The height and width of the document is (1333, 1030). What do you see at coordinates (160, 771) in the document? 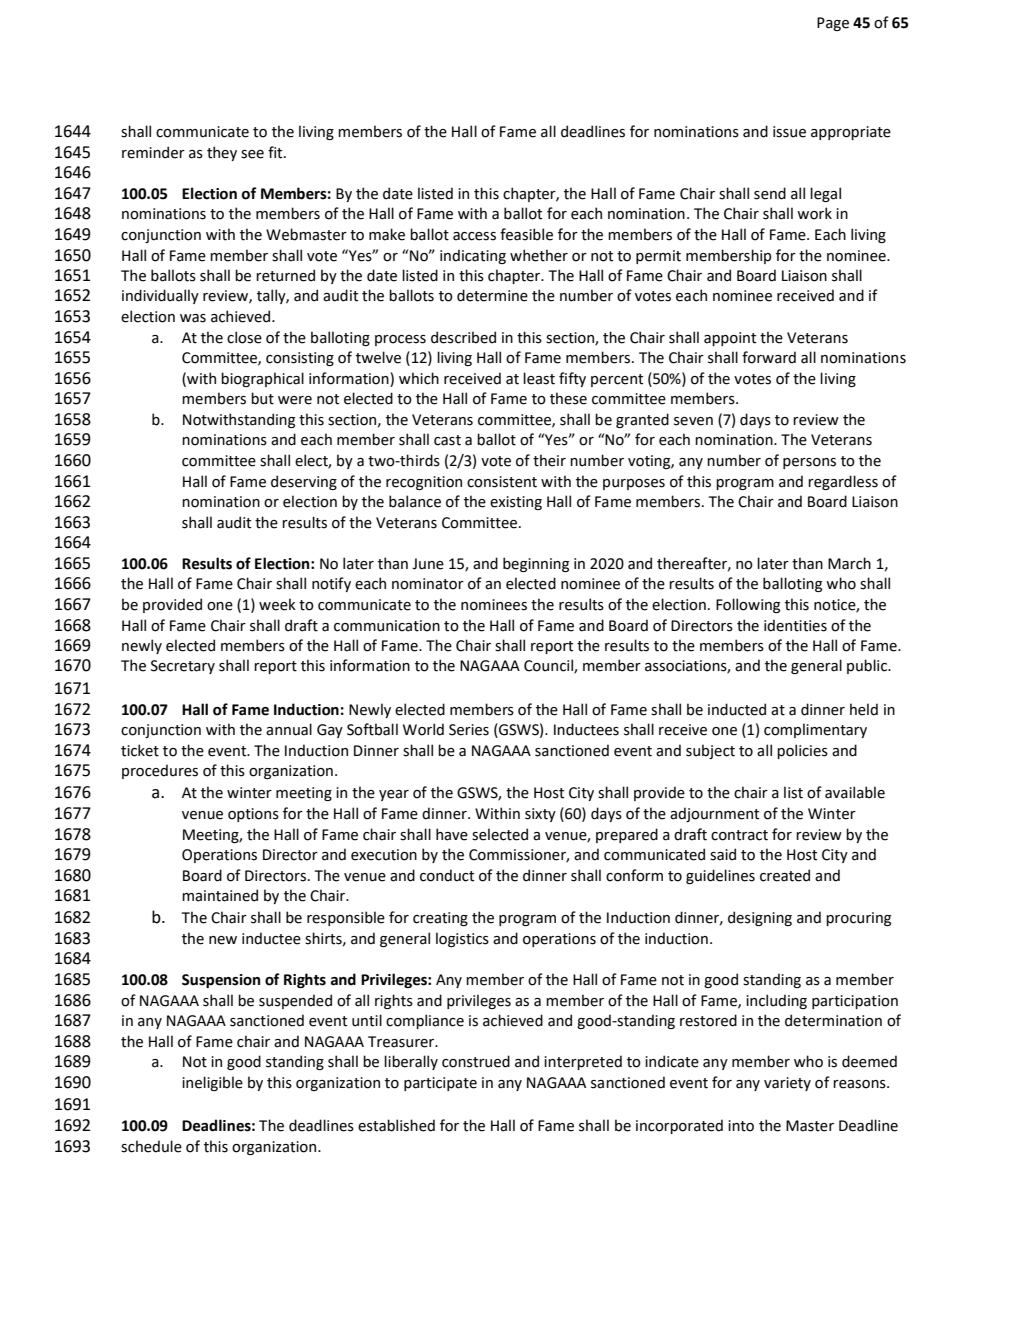
I see `procedures` at bounding box center [160, 771].
